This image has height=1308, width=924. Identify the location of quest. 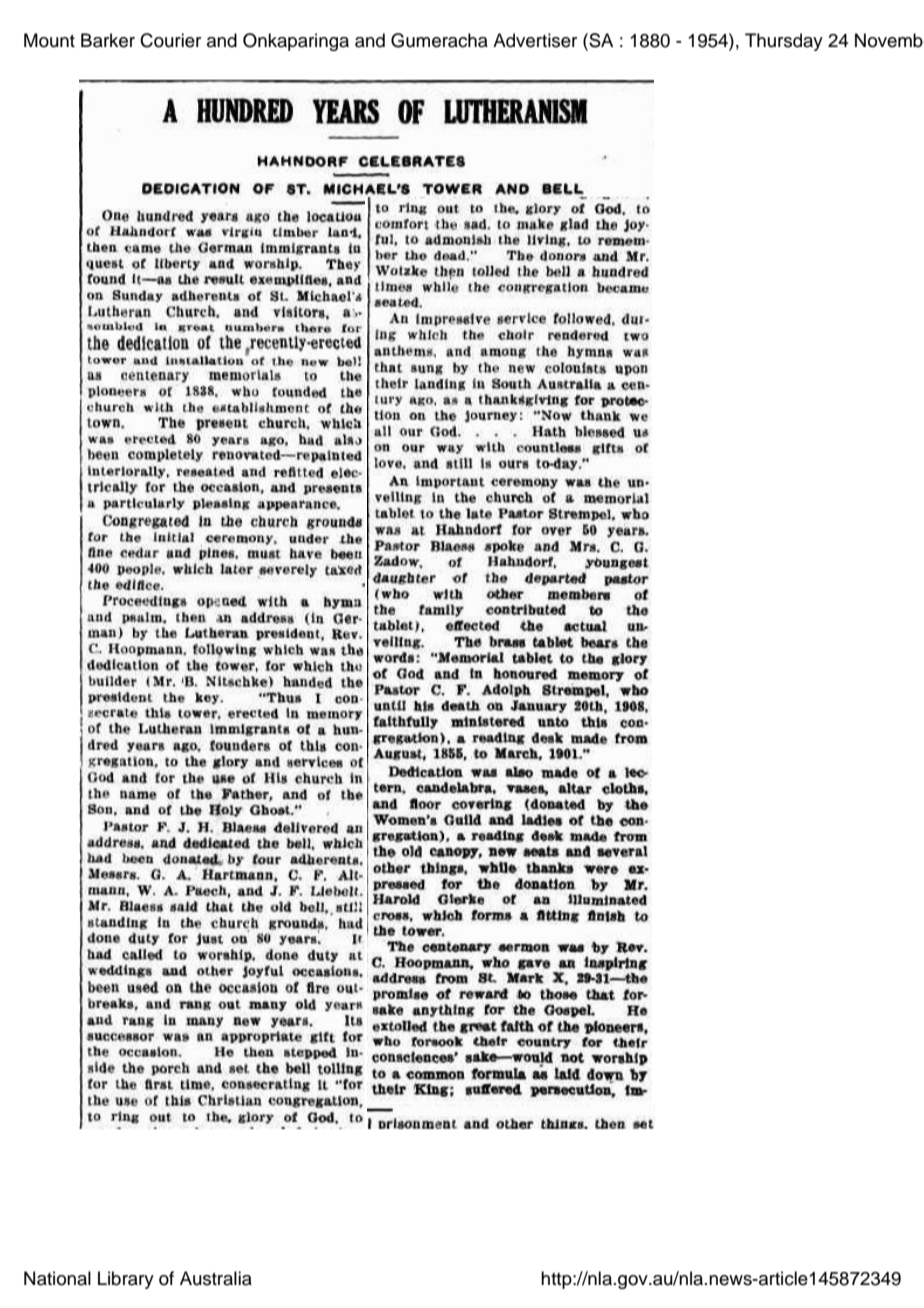
(105, 264).
